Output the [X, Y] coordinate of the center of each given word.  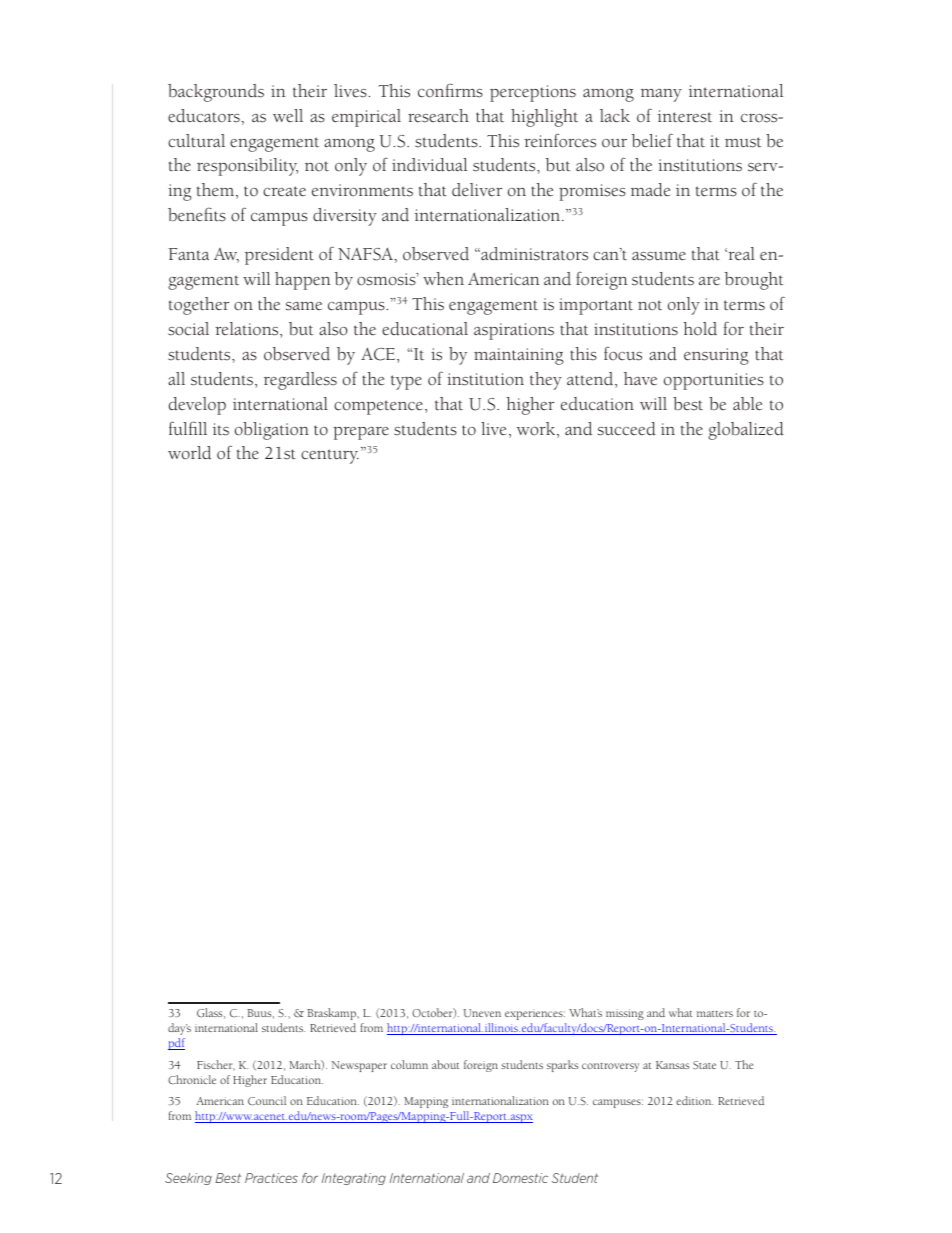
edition [694, 1100]
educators [205, 116]
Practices [271, 1178]
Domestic [520, 1178]
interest [685, 116]
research [438, 116]
